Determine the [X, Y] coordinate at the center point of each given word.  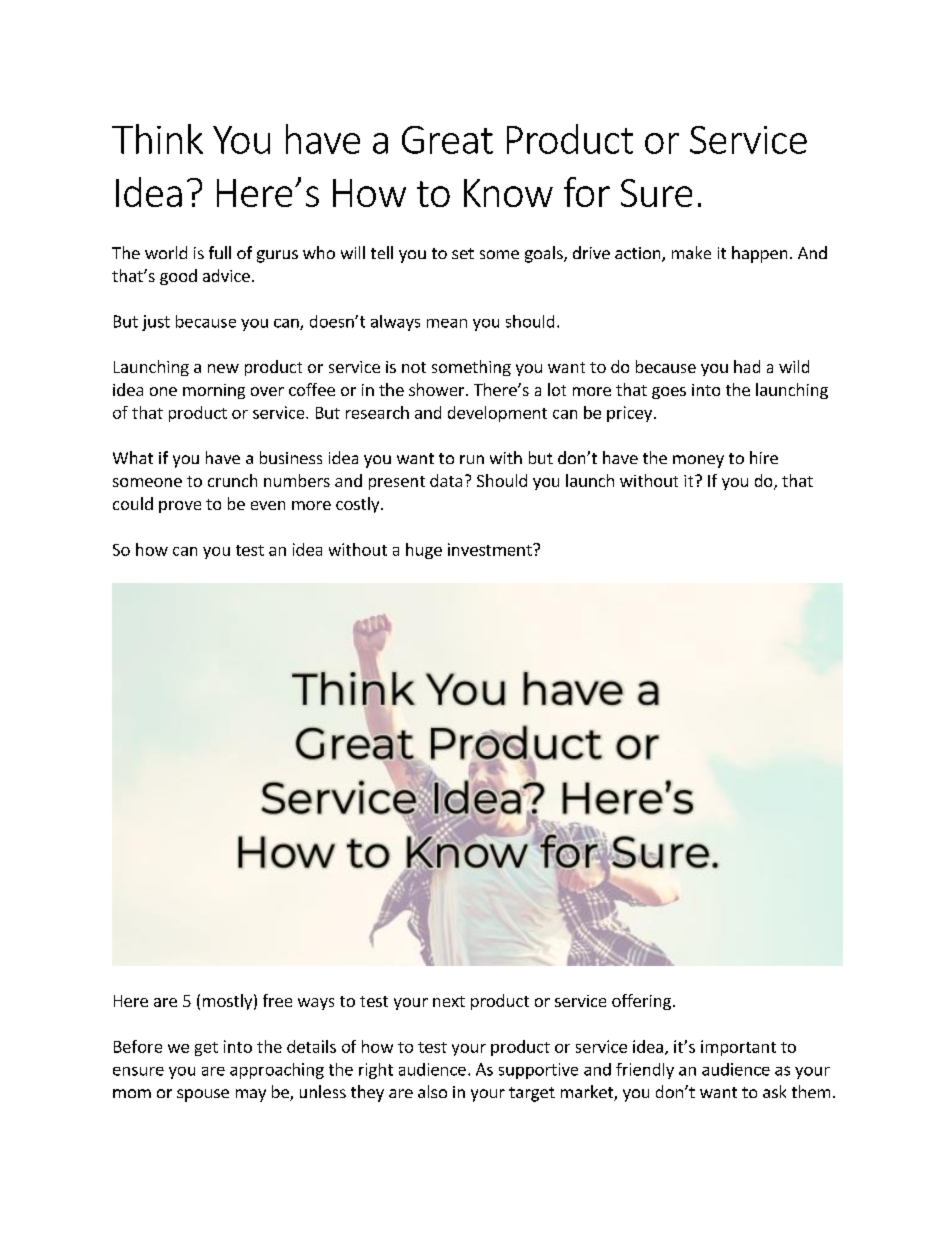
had [747, 366]
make [691, 252]
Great [447, 140]
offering [641, 1002]
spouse [203, 1095]
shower [438, 389]
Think [157, 139]
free [277, 1000]
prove [180, 507]
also [432, 1091]
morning [214, 391]
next [449, 1001]
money [698, 461]
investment [491, 549]
